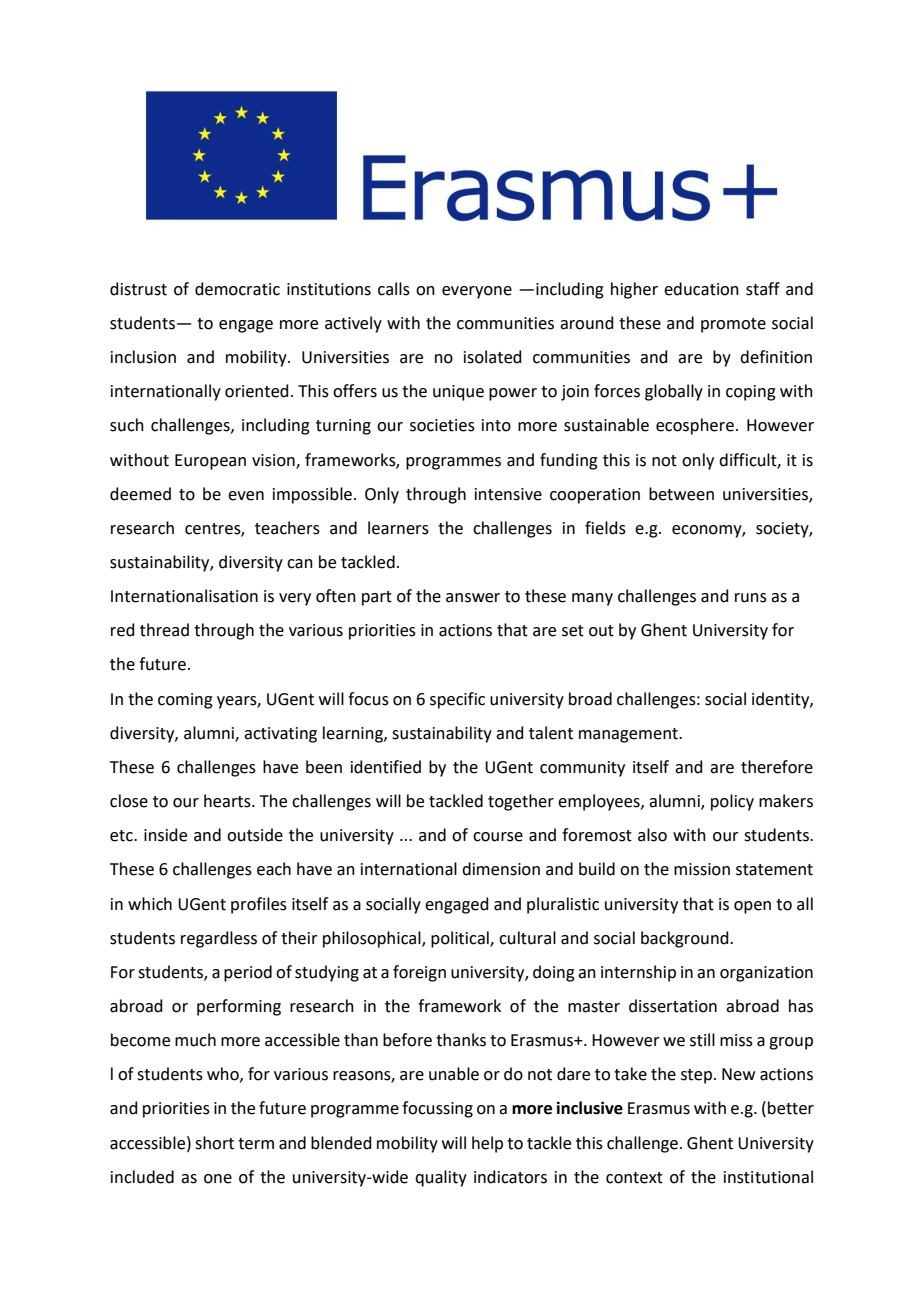 This page has height=1308, width=924. I want to click on political, so click(461, 939).
